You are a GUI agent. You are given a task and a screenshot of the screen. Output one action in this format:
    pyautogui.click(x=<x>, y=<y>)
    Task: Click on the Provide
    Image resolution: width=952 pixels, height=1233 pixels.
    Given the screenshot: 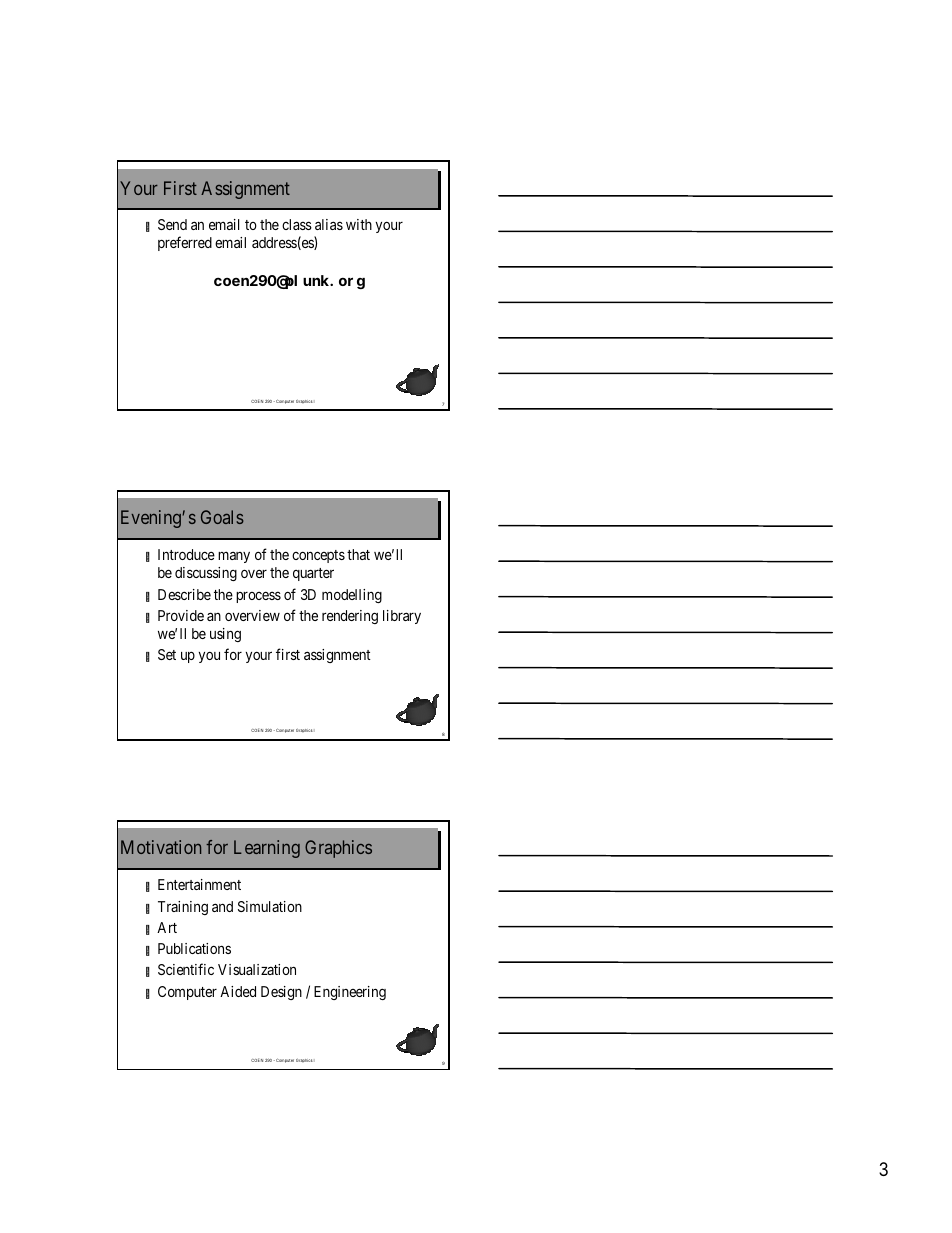 What is the action you would take?
    pyautogui.click(x=181, y=615)
